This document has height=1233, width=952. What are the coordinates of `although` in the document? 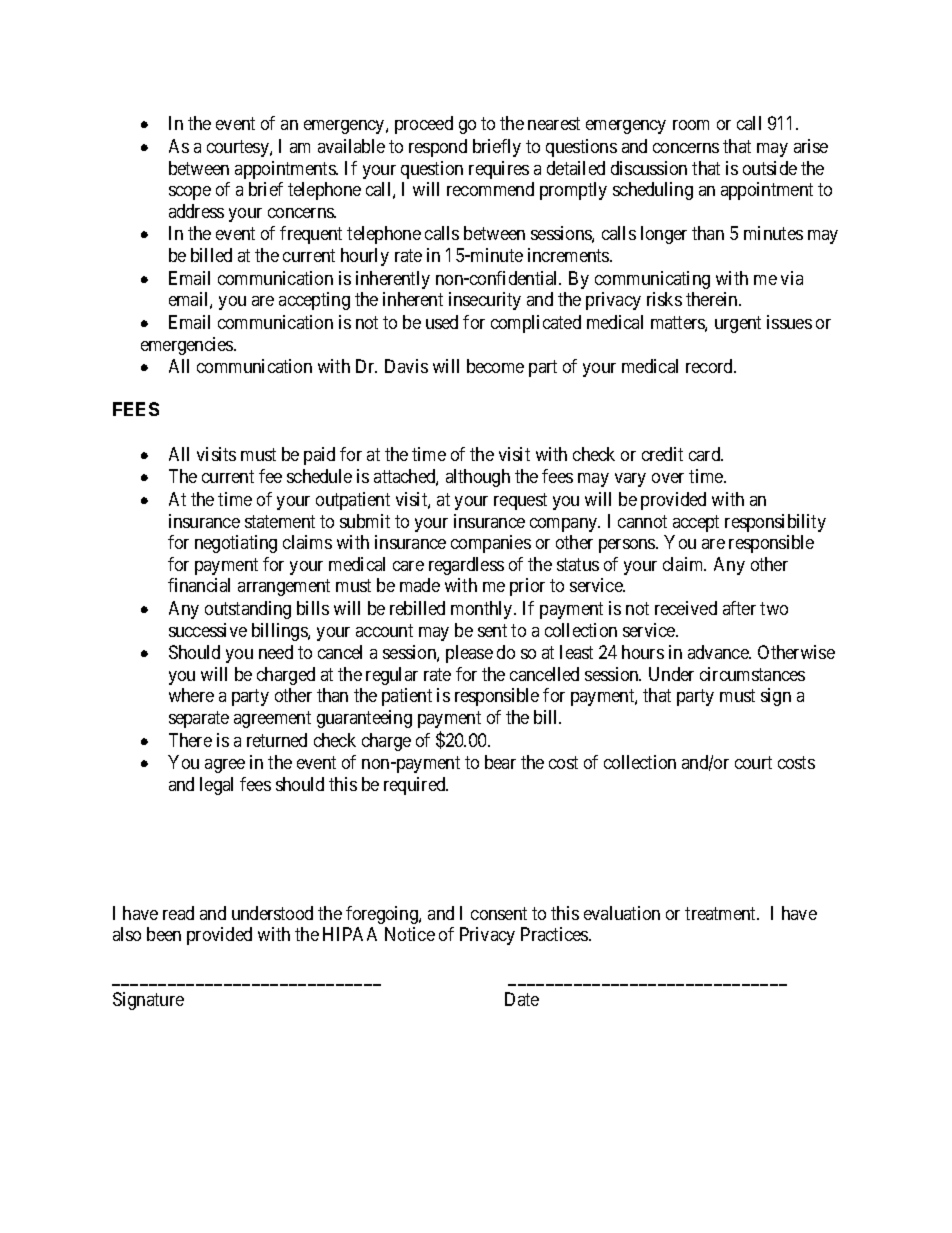 It's located at (478, 478).
